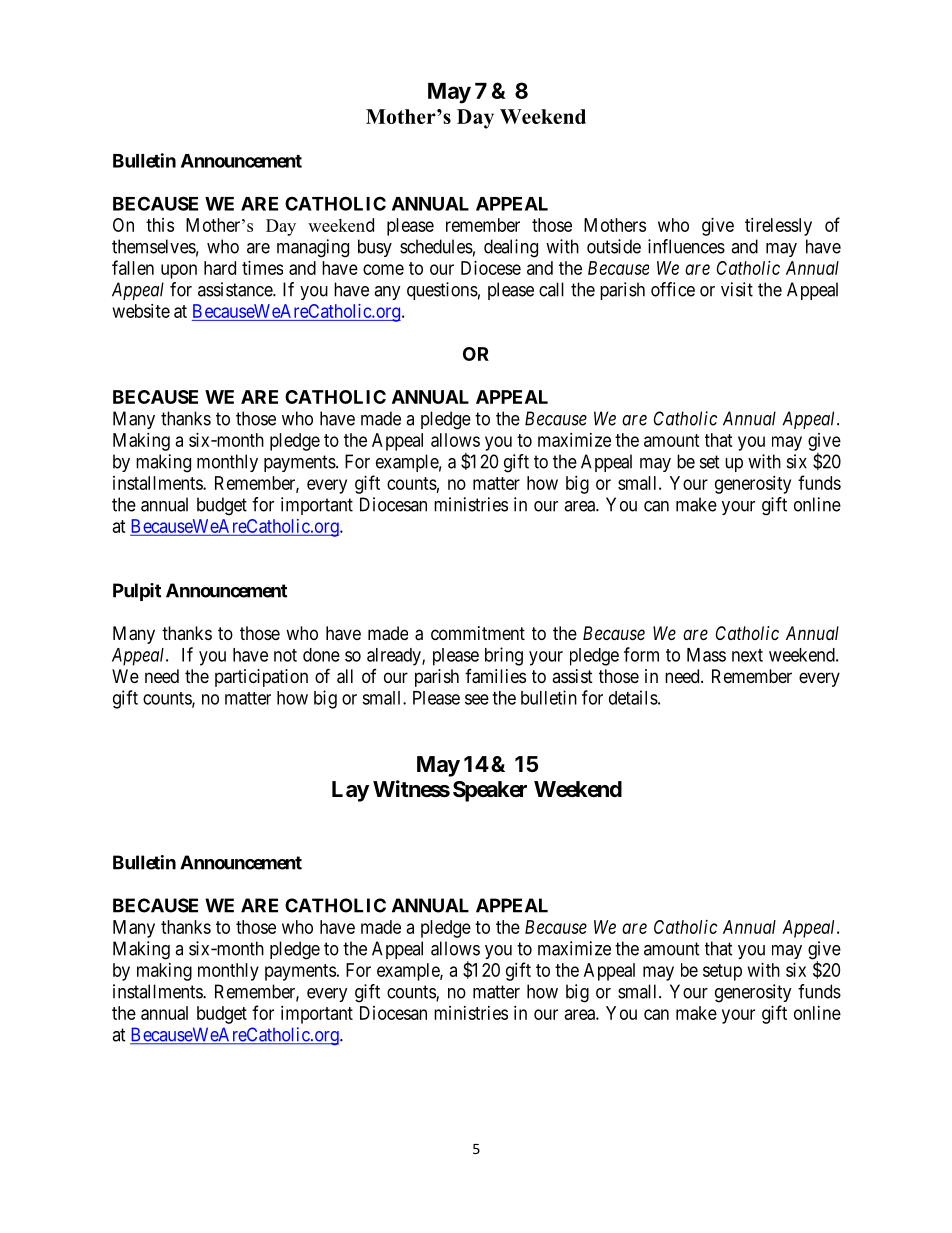 This screenshot has height=1233, width=952. I want to click on website, so click(141, 311).
